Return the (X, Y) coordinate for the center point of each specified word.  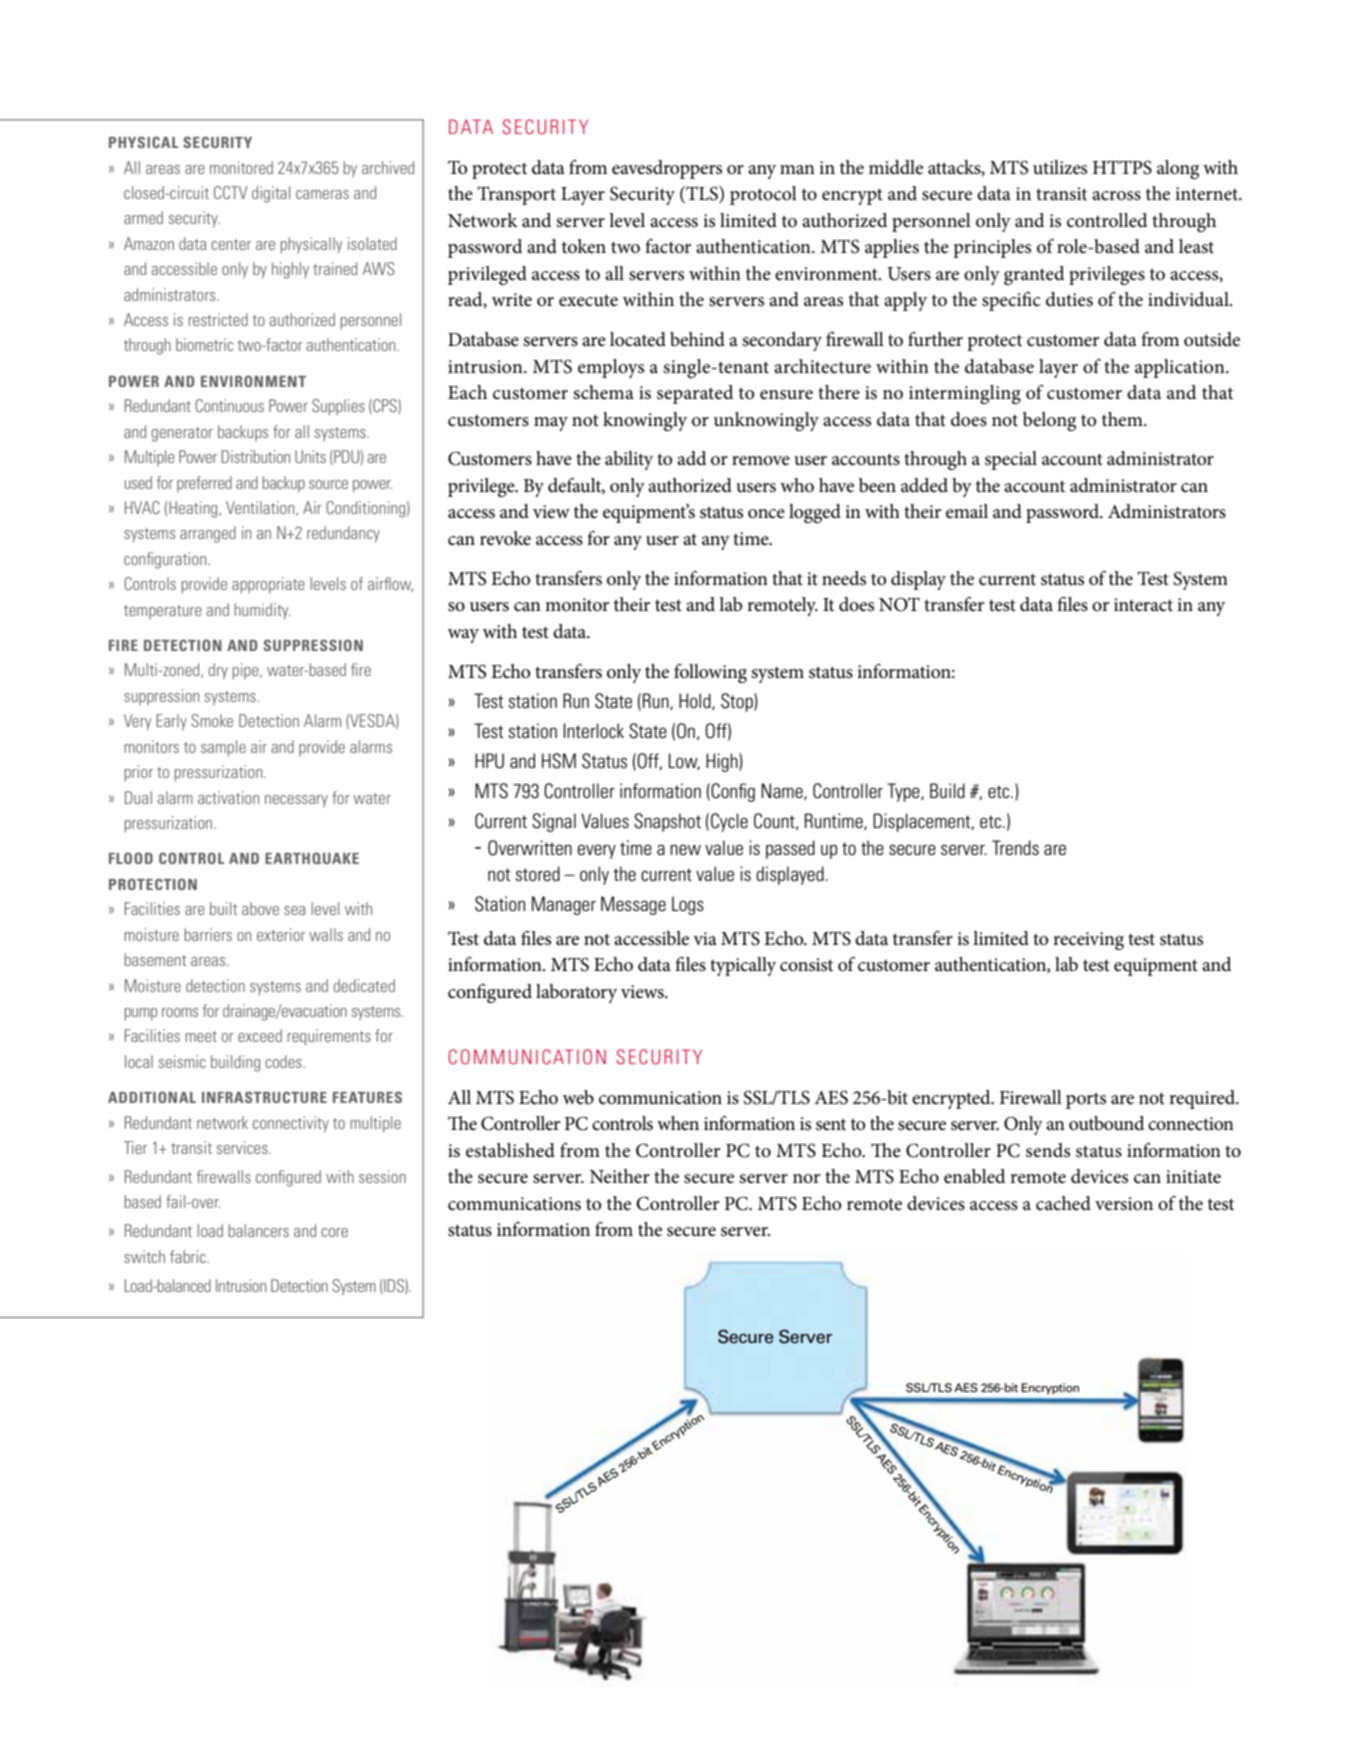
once (766, 514)
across (1116, 196)
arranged (208, 534)
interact (1143, 605)
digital (271, 194)
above (260, 908)
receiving (1088, 941)
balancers (258, 1230)
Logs (688, 905)
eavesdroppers (667, 169)
